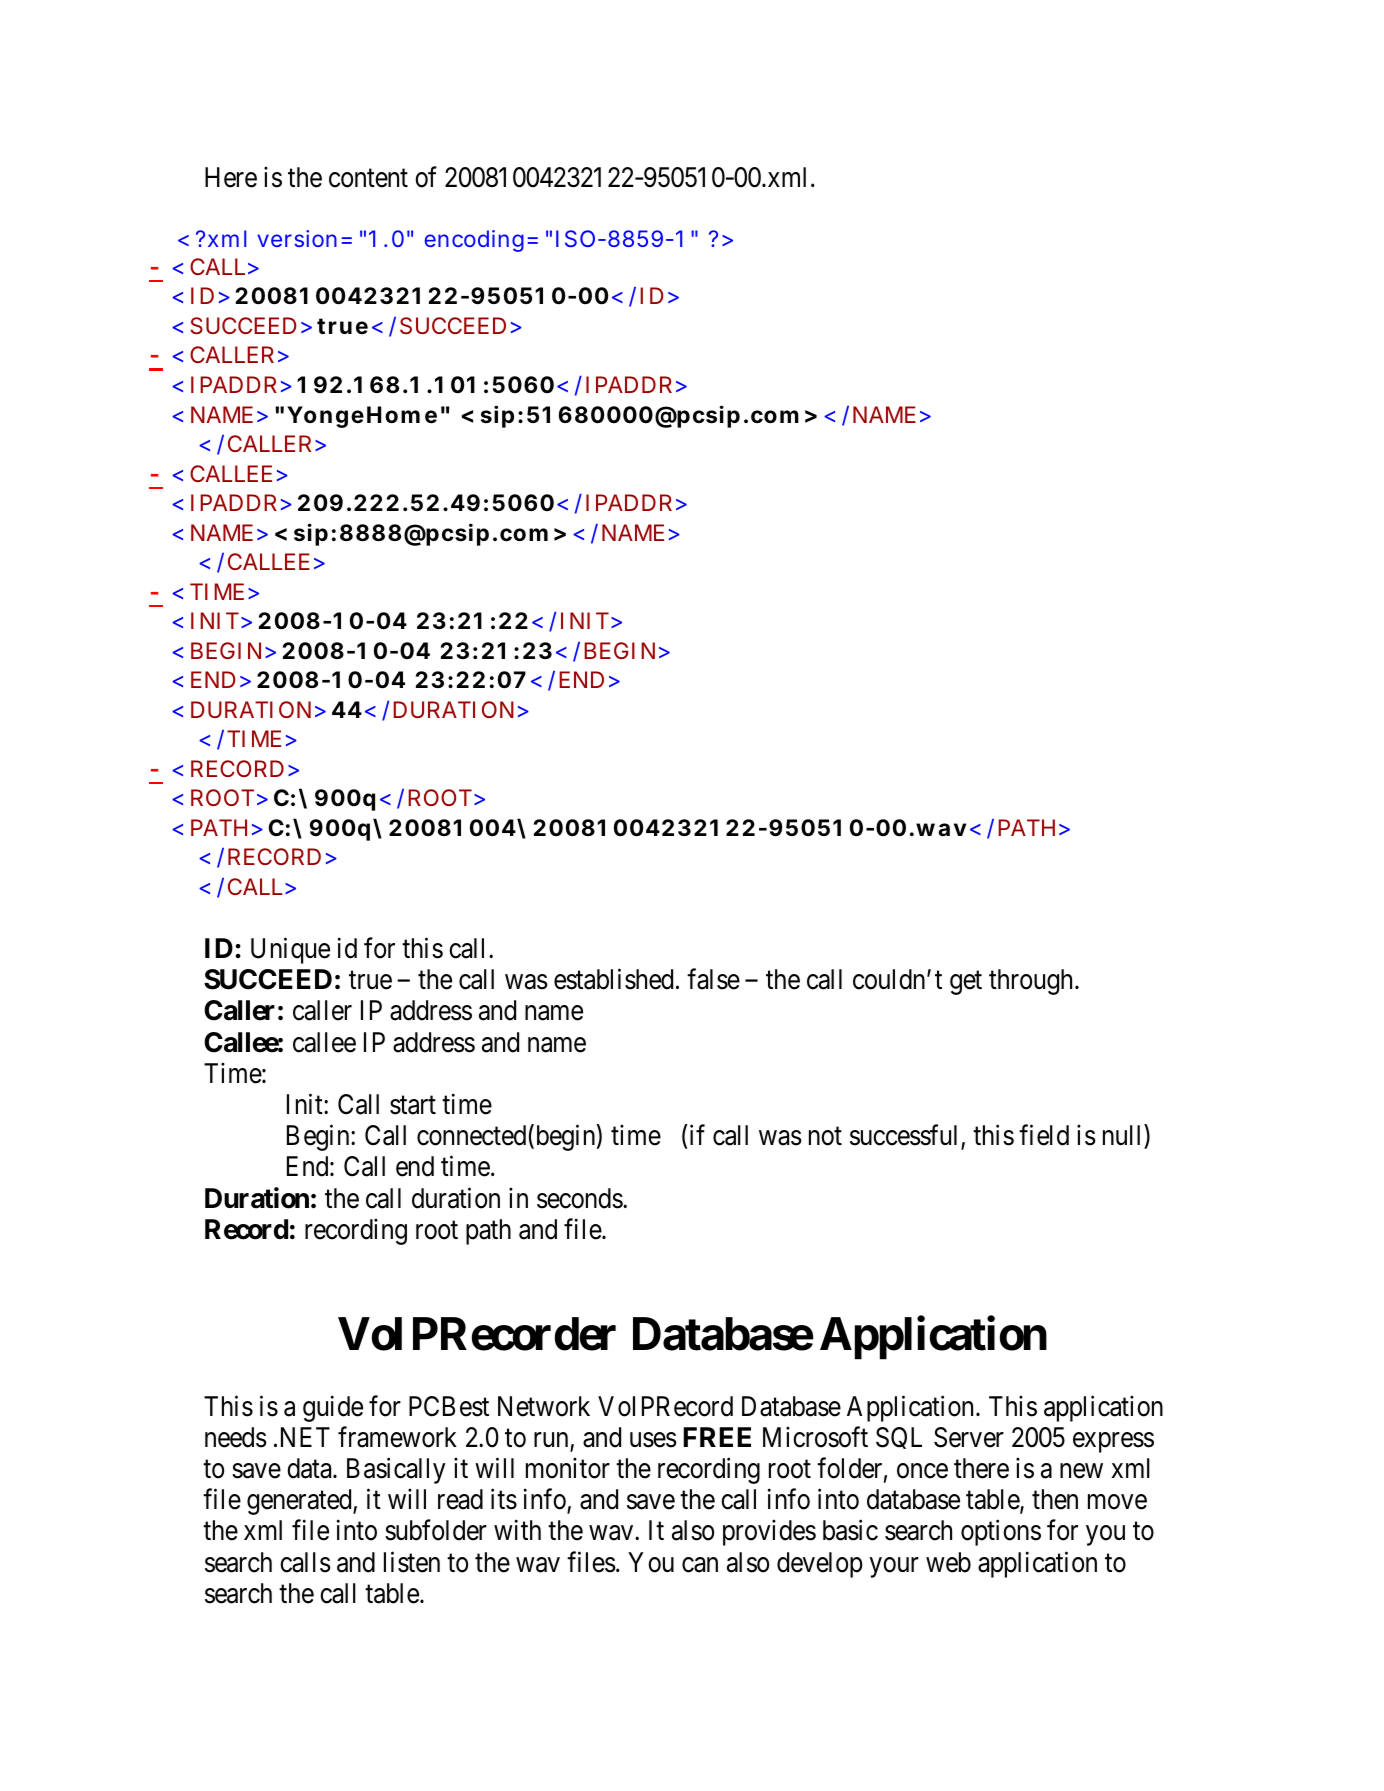  I want to click on content, so click(368, 179).
